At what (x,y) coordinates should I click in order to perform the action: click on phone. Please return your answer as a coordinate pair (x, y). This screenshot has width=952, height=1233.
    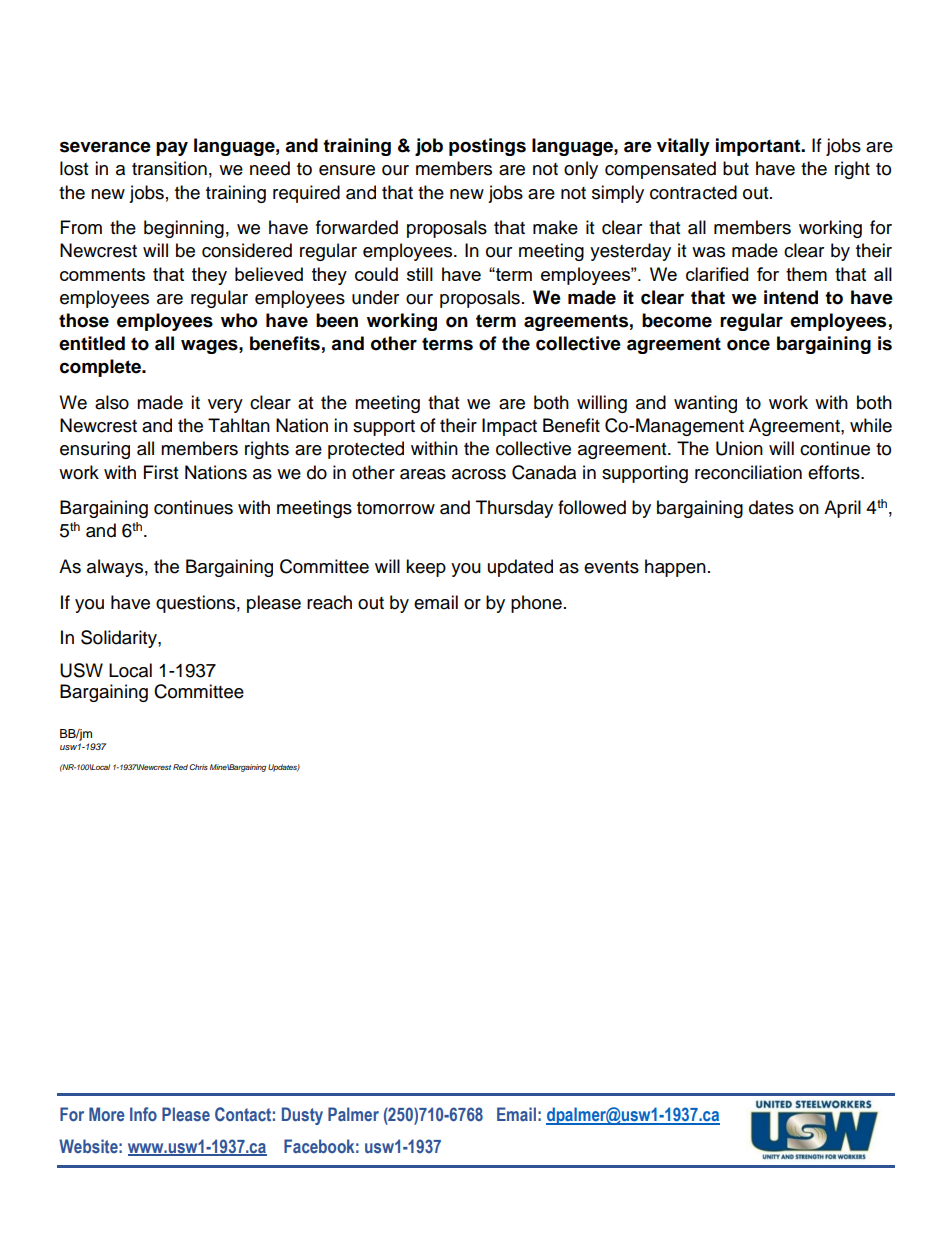
    Looking at the image, I should click on (536, 604).
